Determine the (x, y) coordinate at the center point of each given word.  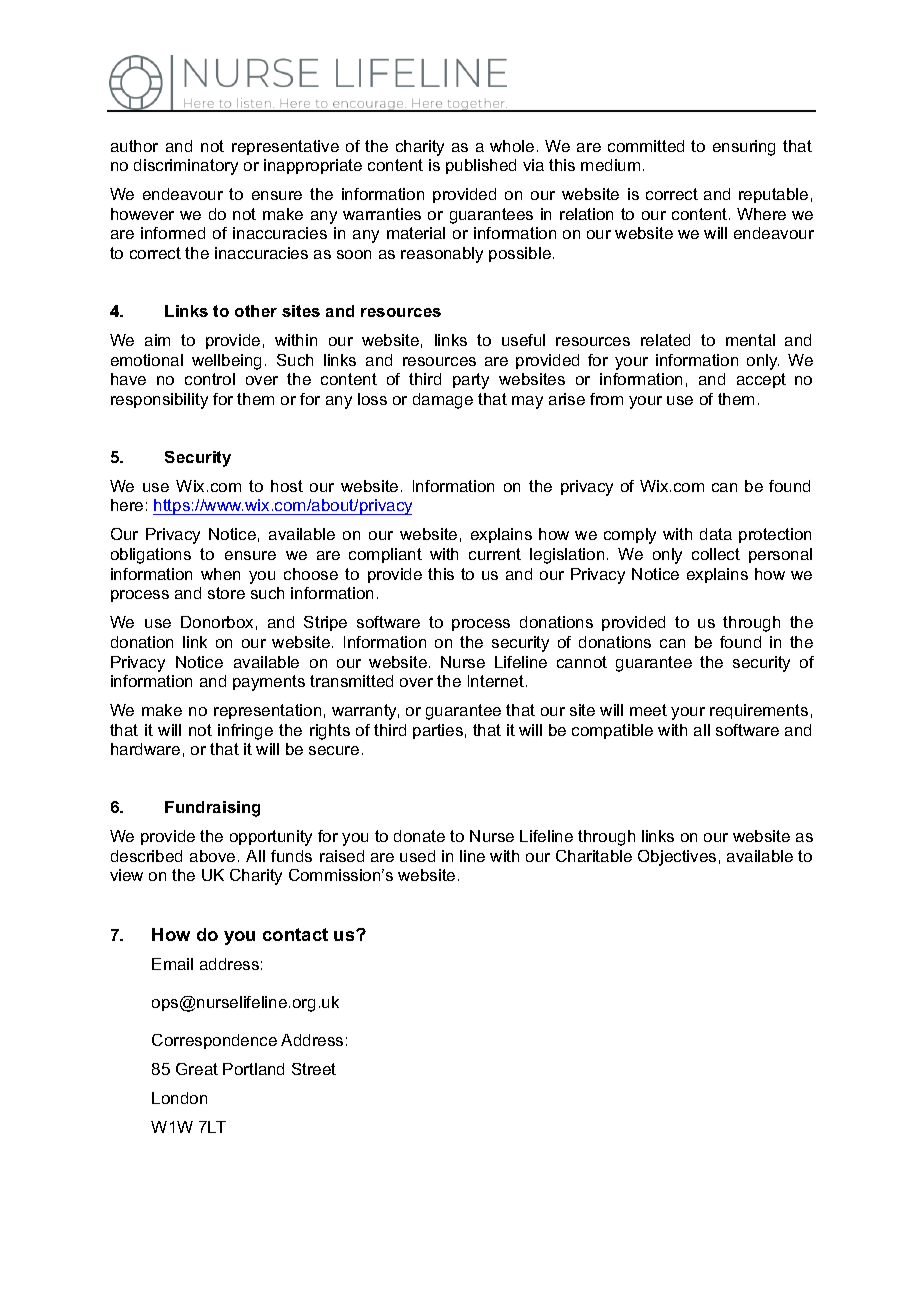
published (481, 166)
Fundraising (212, 809)
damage (443, 401)
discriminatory (186, 167)
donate (419, 836)
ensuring (744, 148)
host (287, 486)
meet (648, 710)
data (716, 534)
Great (197, 1069)
